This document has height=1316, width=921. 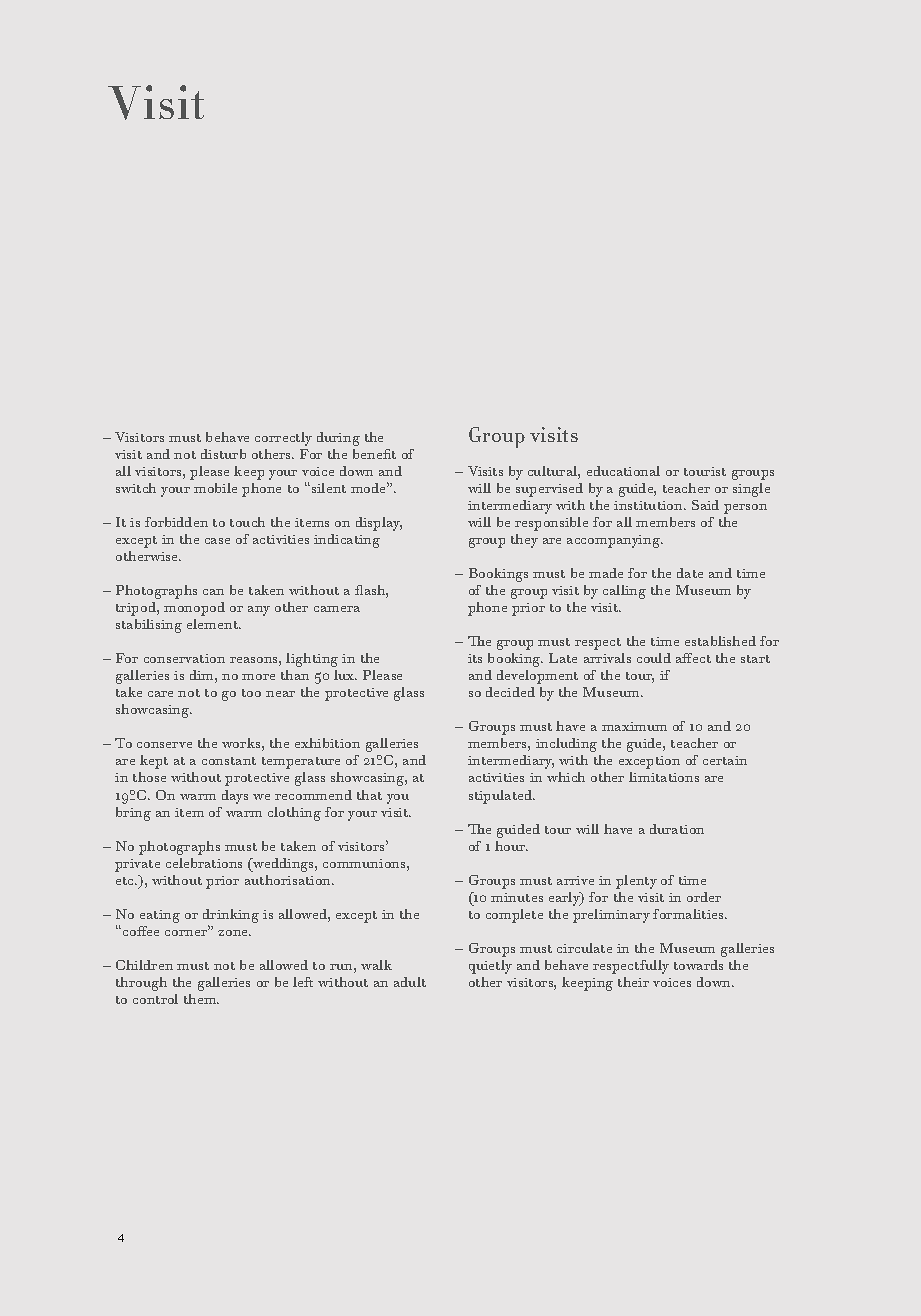 What do you see at coordinates (374, 454) in the document?
I see `benefit` at bounding box center [374, 454].
